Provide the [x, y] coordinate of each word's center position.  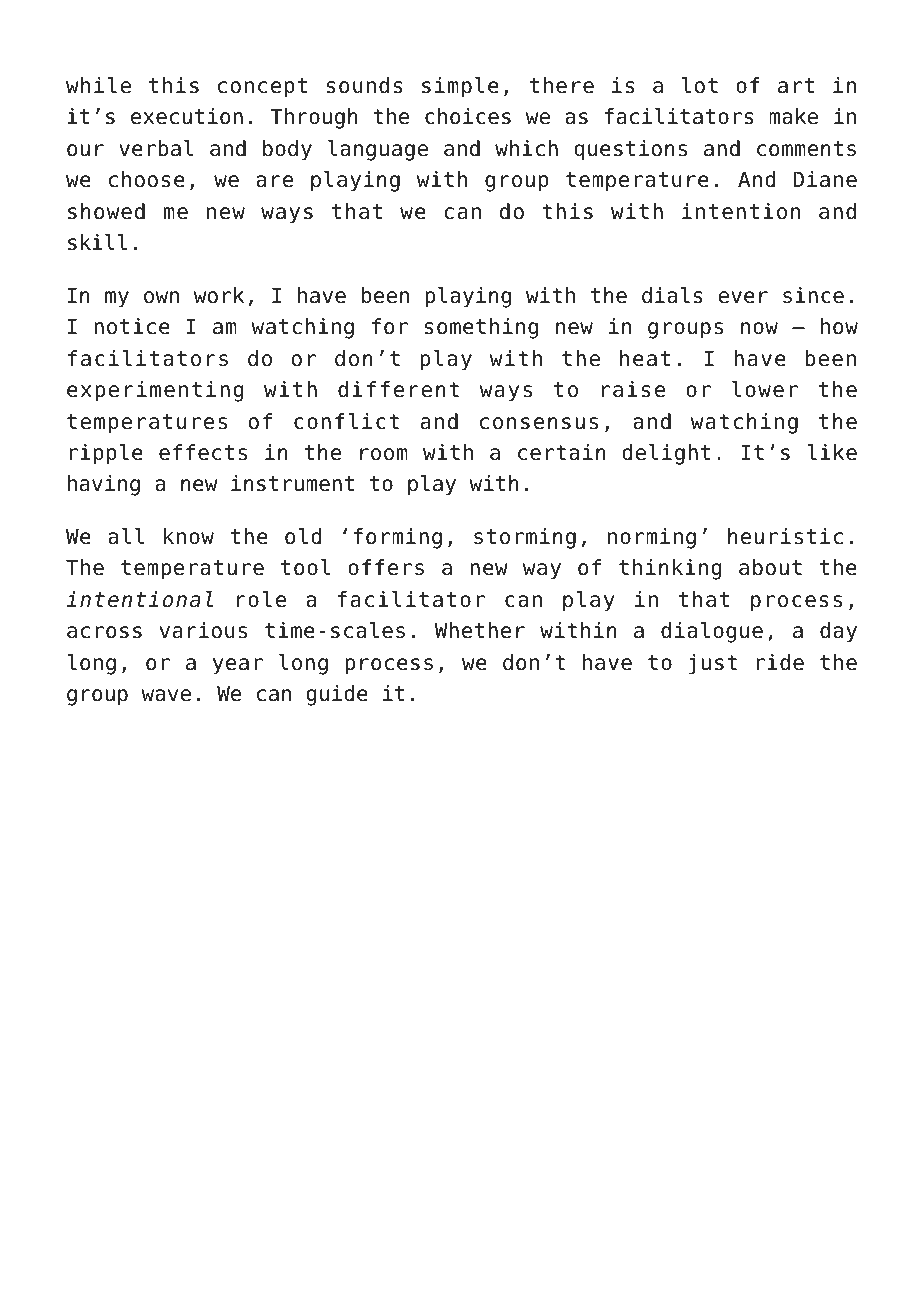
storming [525, 538]
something [481, 328]
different [398, 389]
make [793, 116]
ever [743, 297]
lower [765, 389]
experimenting [155, 391]
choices [468, 116]
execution [187, 116]
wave [166, 695]
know [189, 536]
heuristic [785, 536]
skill [97, 242]
